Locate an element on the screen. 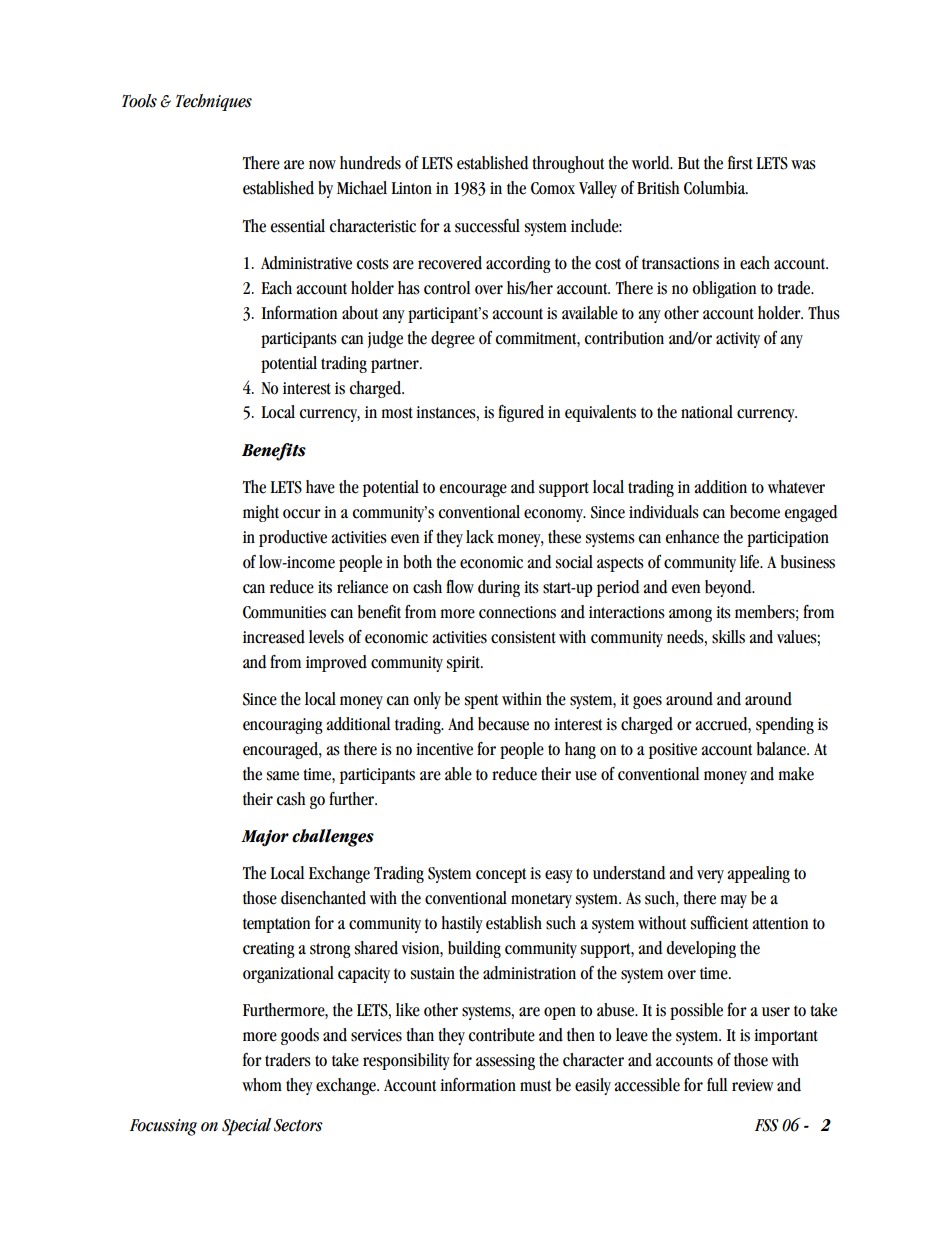 The image size is (952, 1233). degree is located at coordinates (453, 339).
